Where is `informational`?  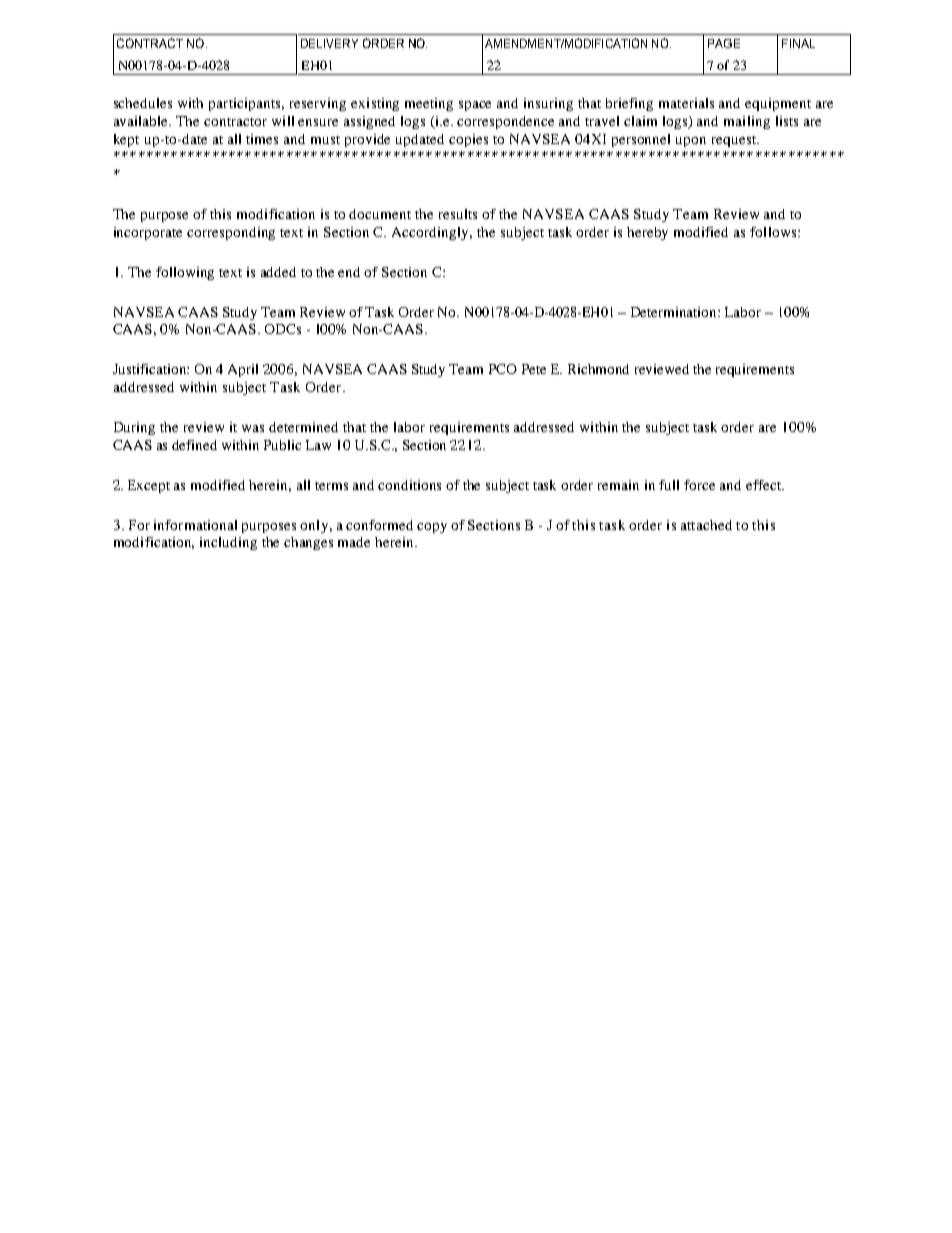
informational is located at coordinates (195, 525).
